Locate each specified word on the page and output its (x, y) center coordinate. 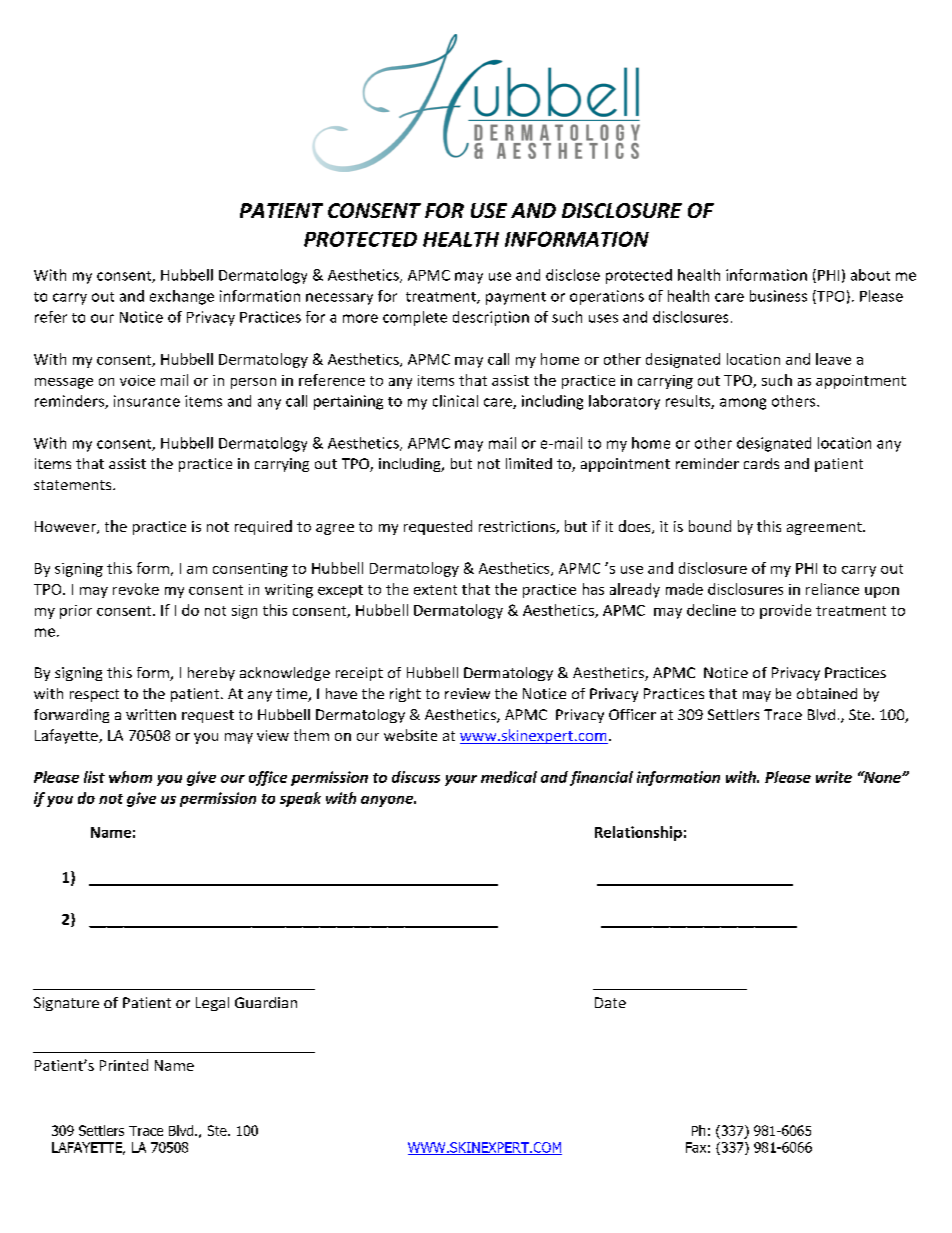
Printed (124, 1065)
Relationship (638, 833)
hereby (211, 674)
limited (529, 463)
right (405, 695)
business (778, 296)
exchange (182, 297)
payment (516, 298)
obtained (827, 693)
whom (130, 777)
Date (610, 1002)
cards (761, 463)
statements (74, 485)
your (461, 780)
